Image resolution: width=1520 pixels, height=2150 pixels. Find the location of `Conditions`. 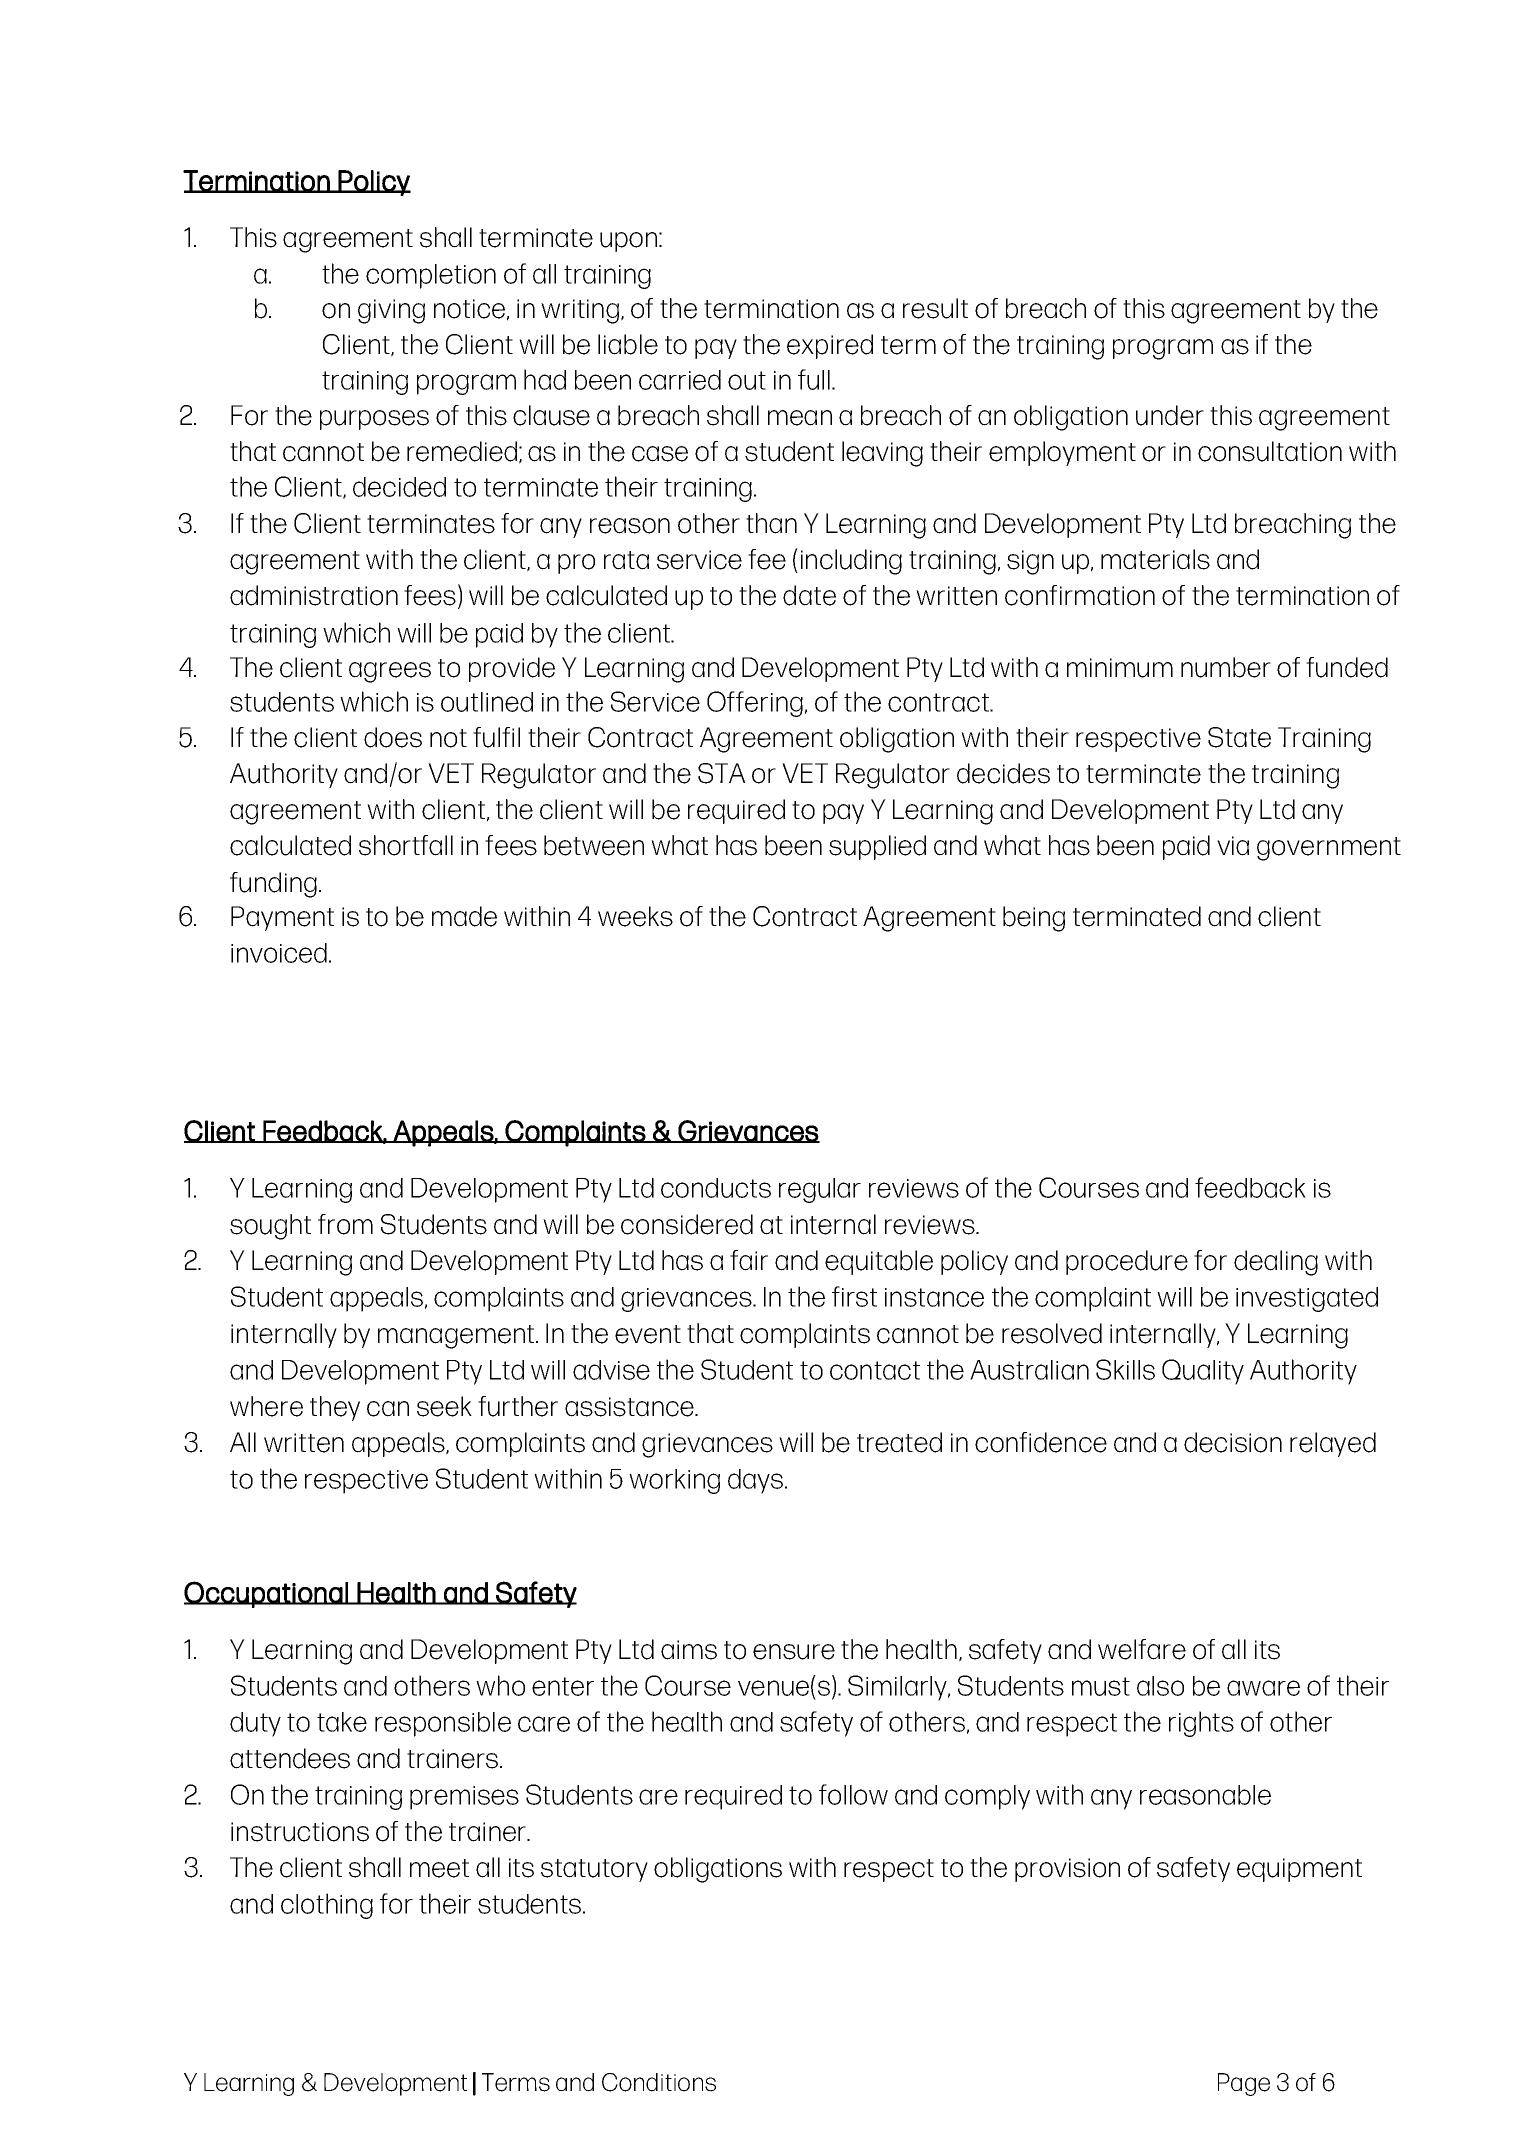

Conditions is located at coordinates (659, 2082).
